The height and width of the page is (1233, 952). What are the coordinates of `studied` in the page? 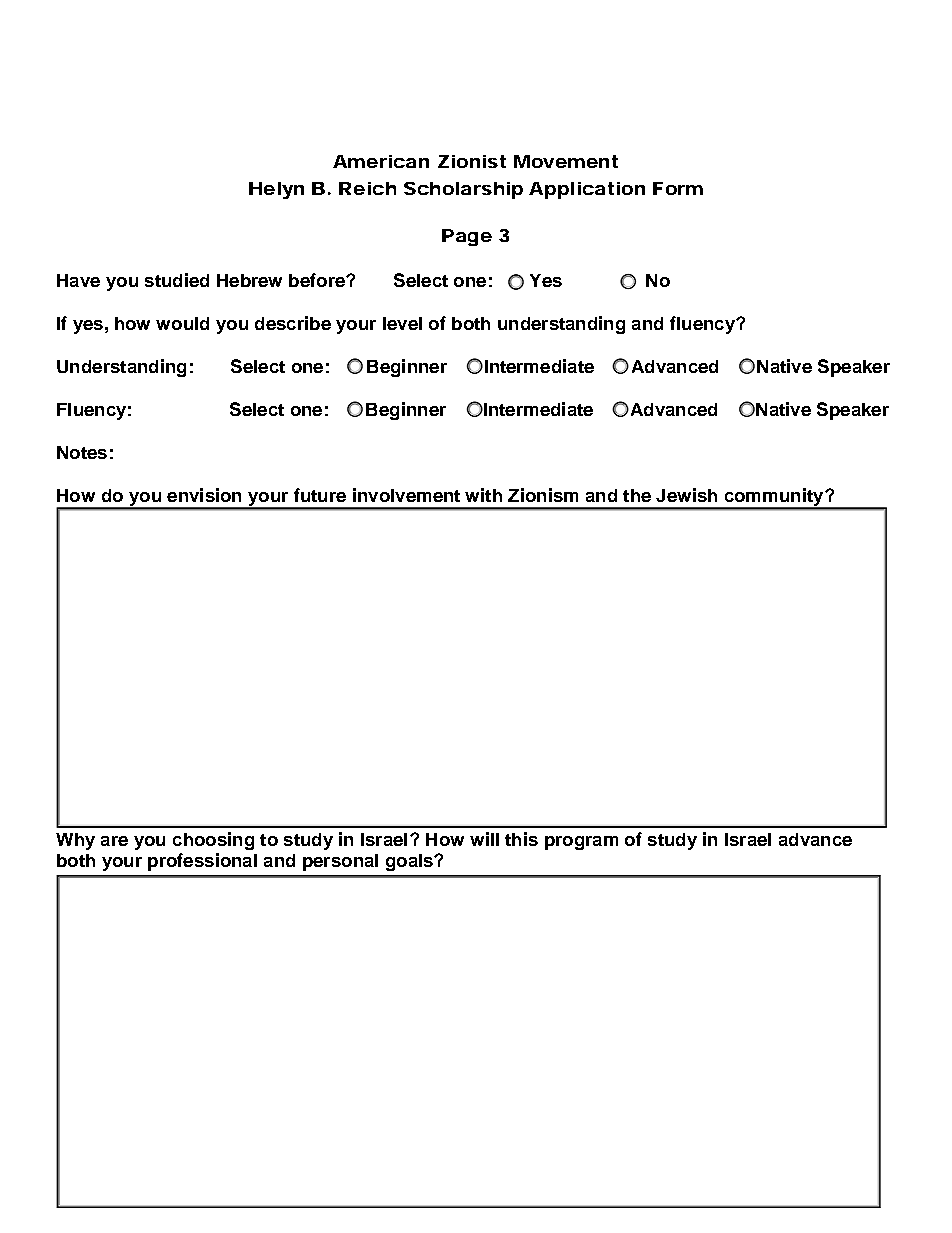 It's located at (177, 280).
